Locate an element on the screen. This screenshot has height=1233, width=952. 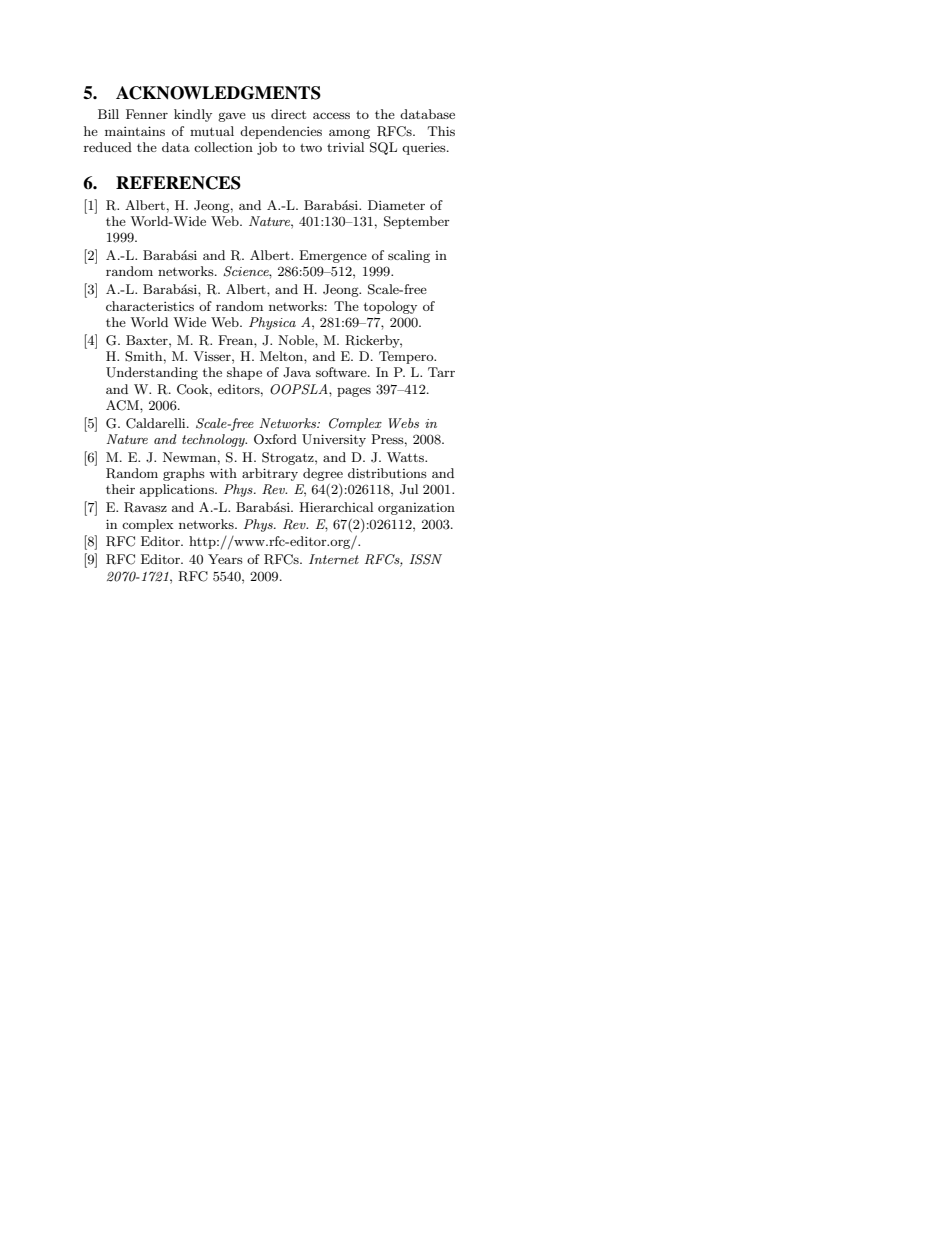
Diameter is located at coordinates (396, 205).
